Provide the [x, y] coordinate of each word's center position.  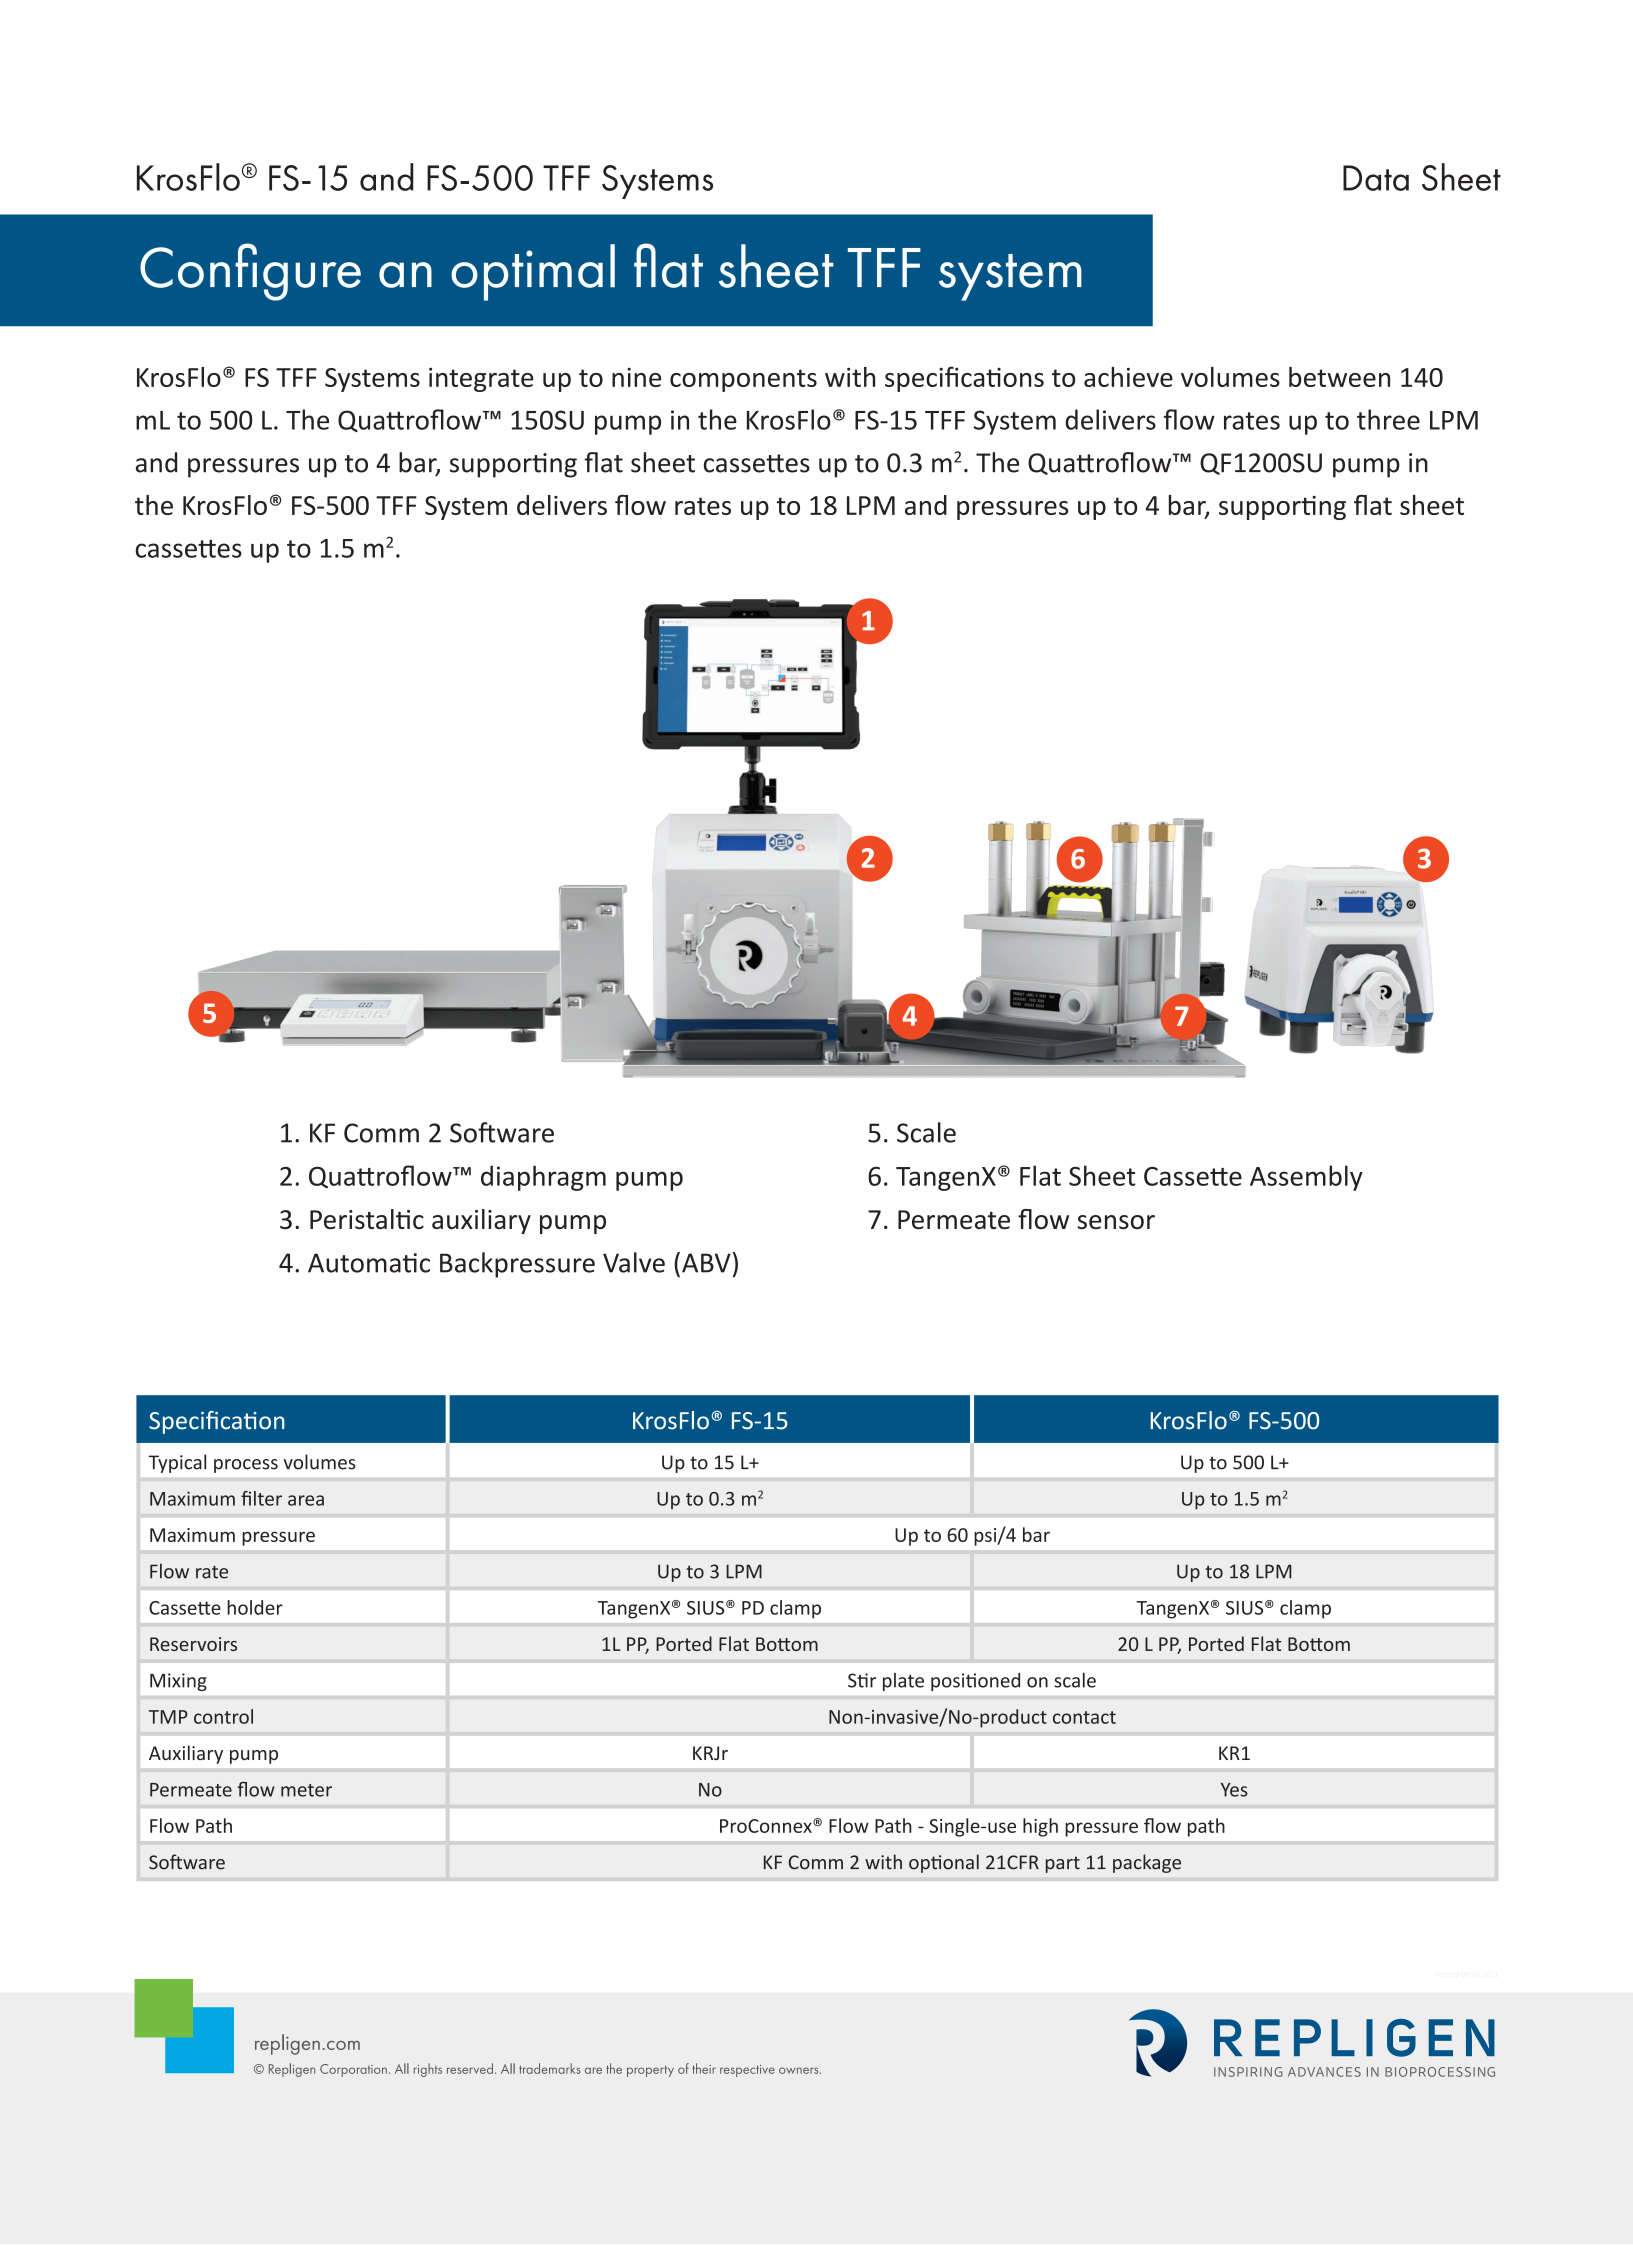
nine [636, 377]
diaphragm [543, 1178]
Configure [250, 272]
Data [1376, 178]
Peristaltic [367, 1219]
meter [306, 1790]
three [1388, 419]
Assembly [1306, 1178]
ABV [706, 1263]
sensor [1116, 1222]
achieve [1128, 377]
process [246, 1466]
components [743, 380]
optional [944, 1863]
